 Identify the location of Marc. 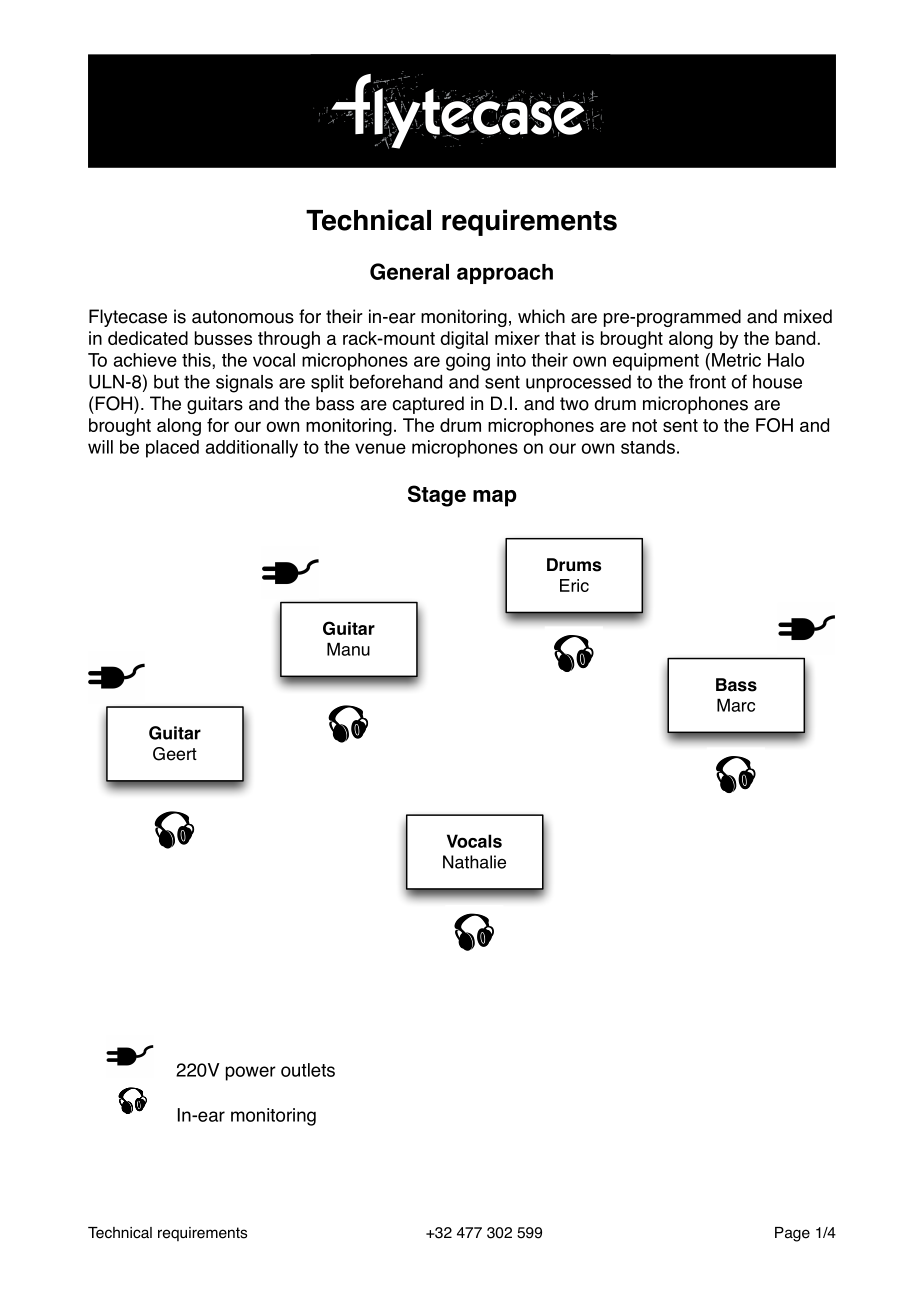
(736, 705).
